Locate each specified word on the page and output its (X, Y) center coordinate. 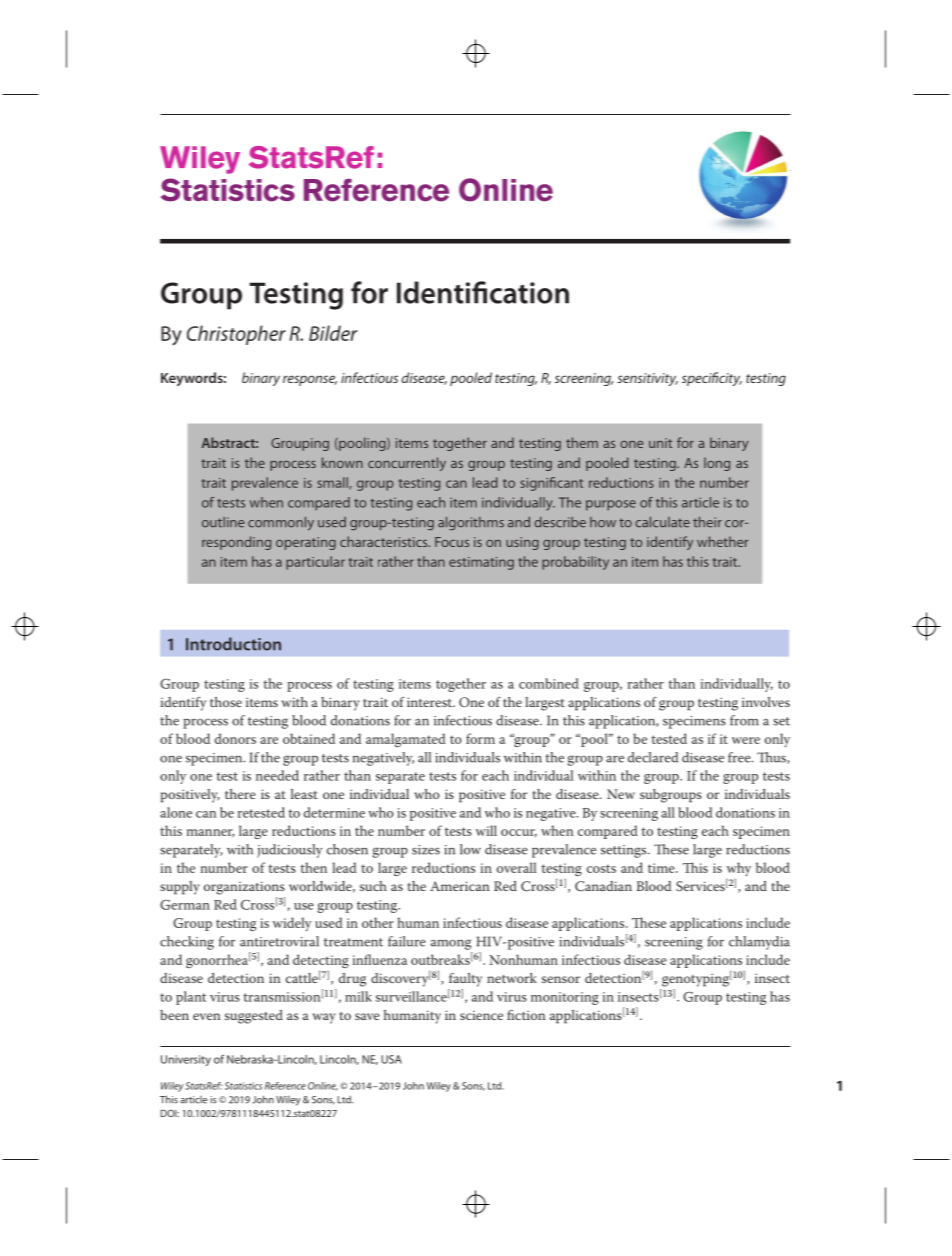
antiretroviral (279, 941)
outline (223, 522)
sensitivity (647, 379)
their (707, 522)
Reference (285, 1086)
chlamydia (759, 943)
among (451, 944)
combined (549, 683)
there (240, 794)
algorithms (471, 524)
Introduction (233, 644)
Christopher (236, 335)
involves (766, 702)
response (310, 380)
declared (653, 757)
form (480, 738)
